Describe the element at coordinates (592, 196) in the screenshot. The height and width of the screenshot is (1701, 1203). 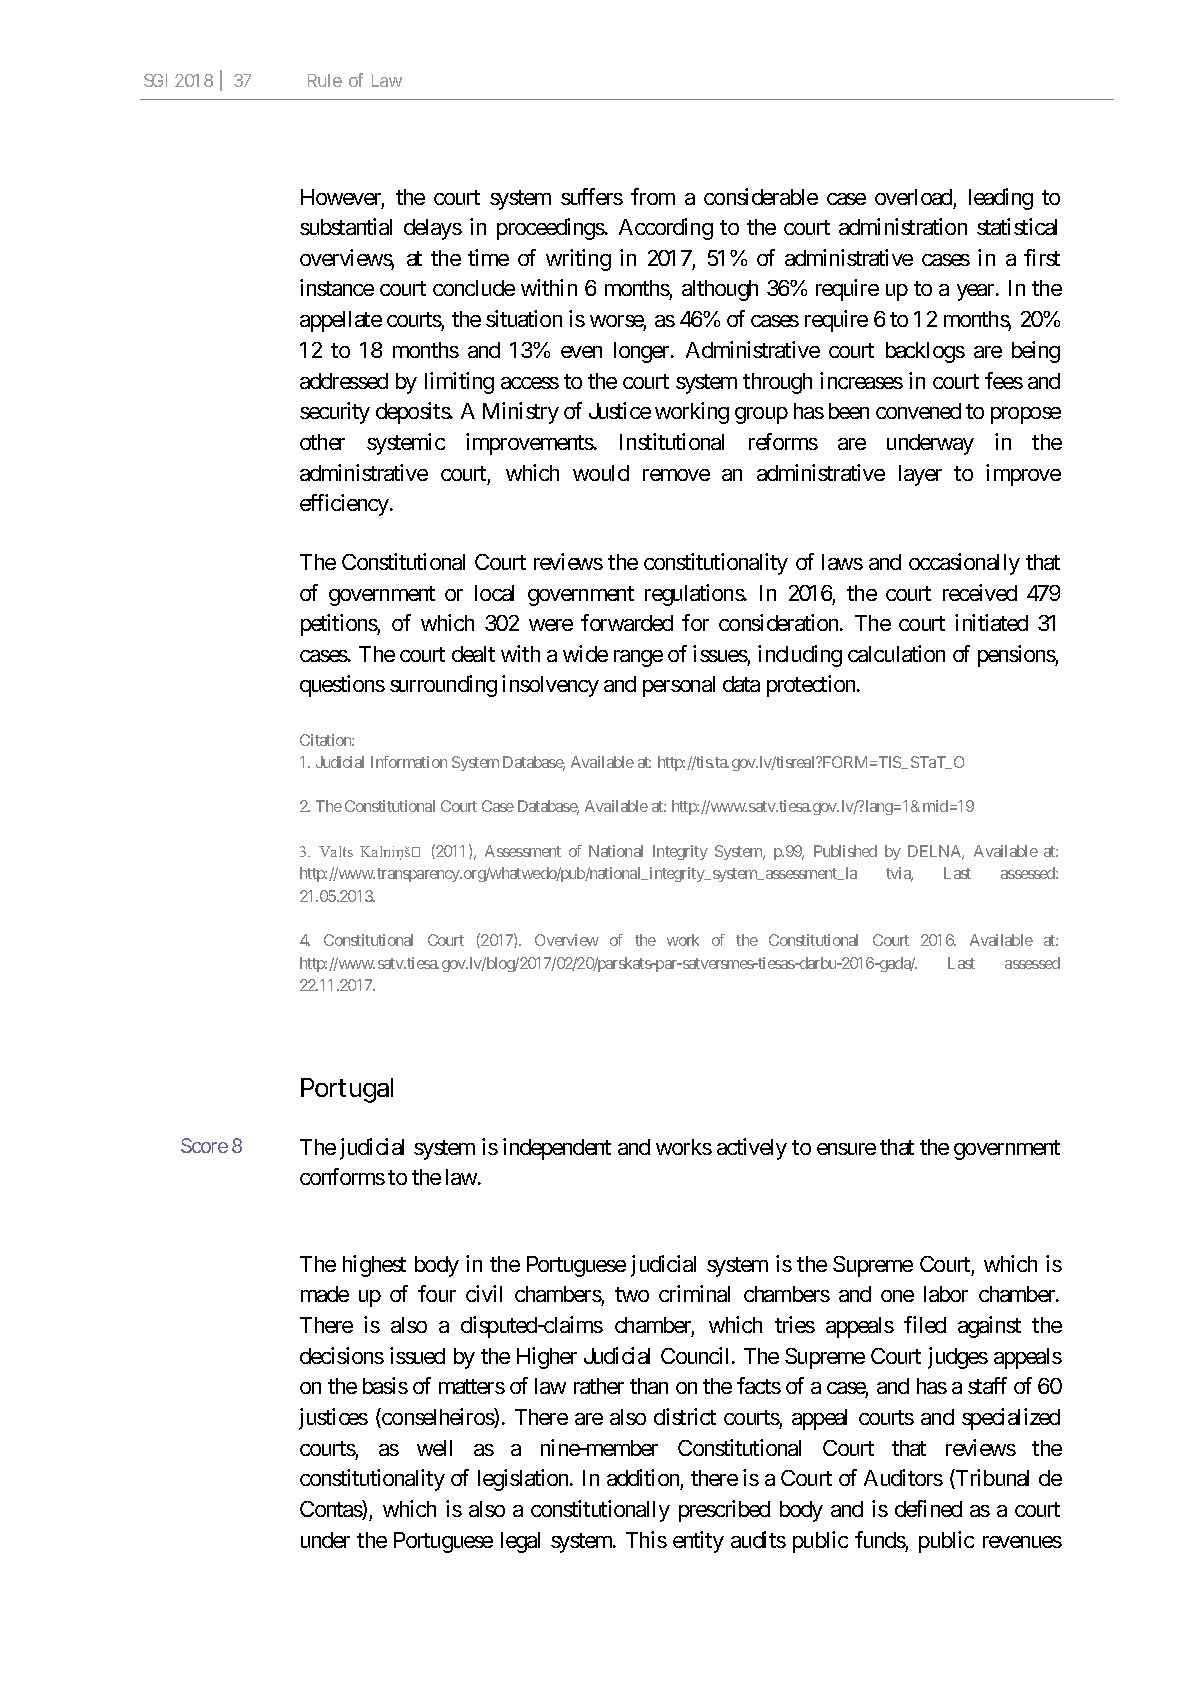
I see `suffers` at that location.
